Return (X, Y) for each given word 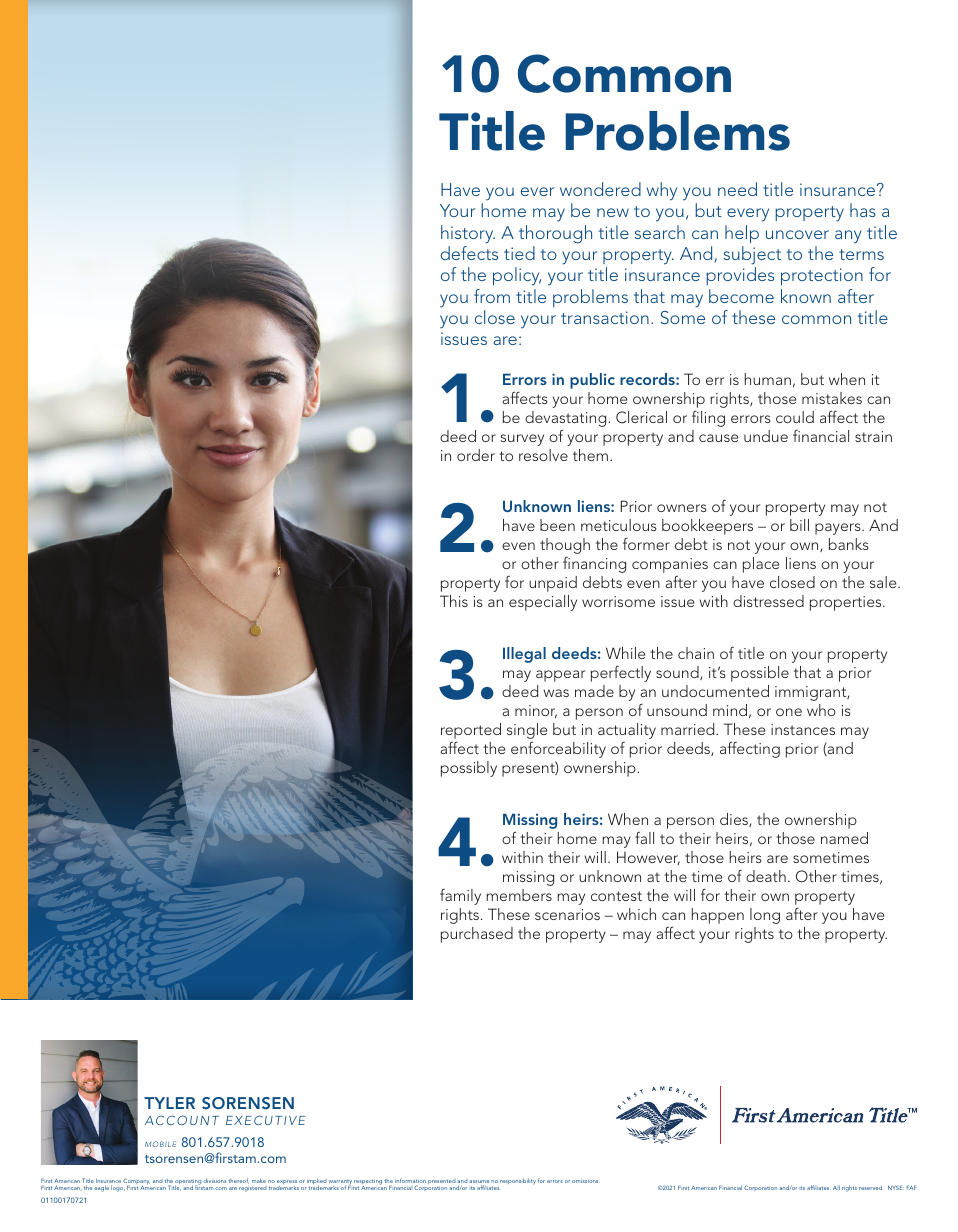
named (844, 838)
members (519, 895)
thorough (555, 234)
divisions (214, 1180)
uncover (797, 234)
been (557, 525)
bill (799, 525)
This (454, 601)
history (468, 234)
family (460, 897)
